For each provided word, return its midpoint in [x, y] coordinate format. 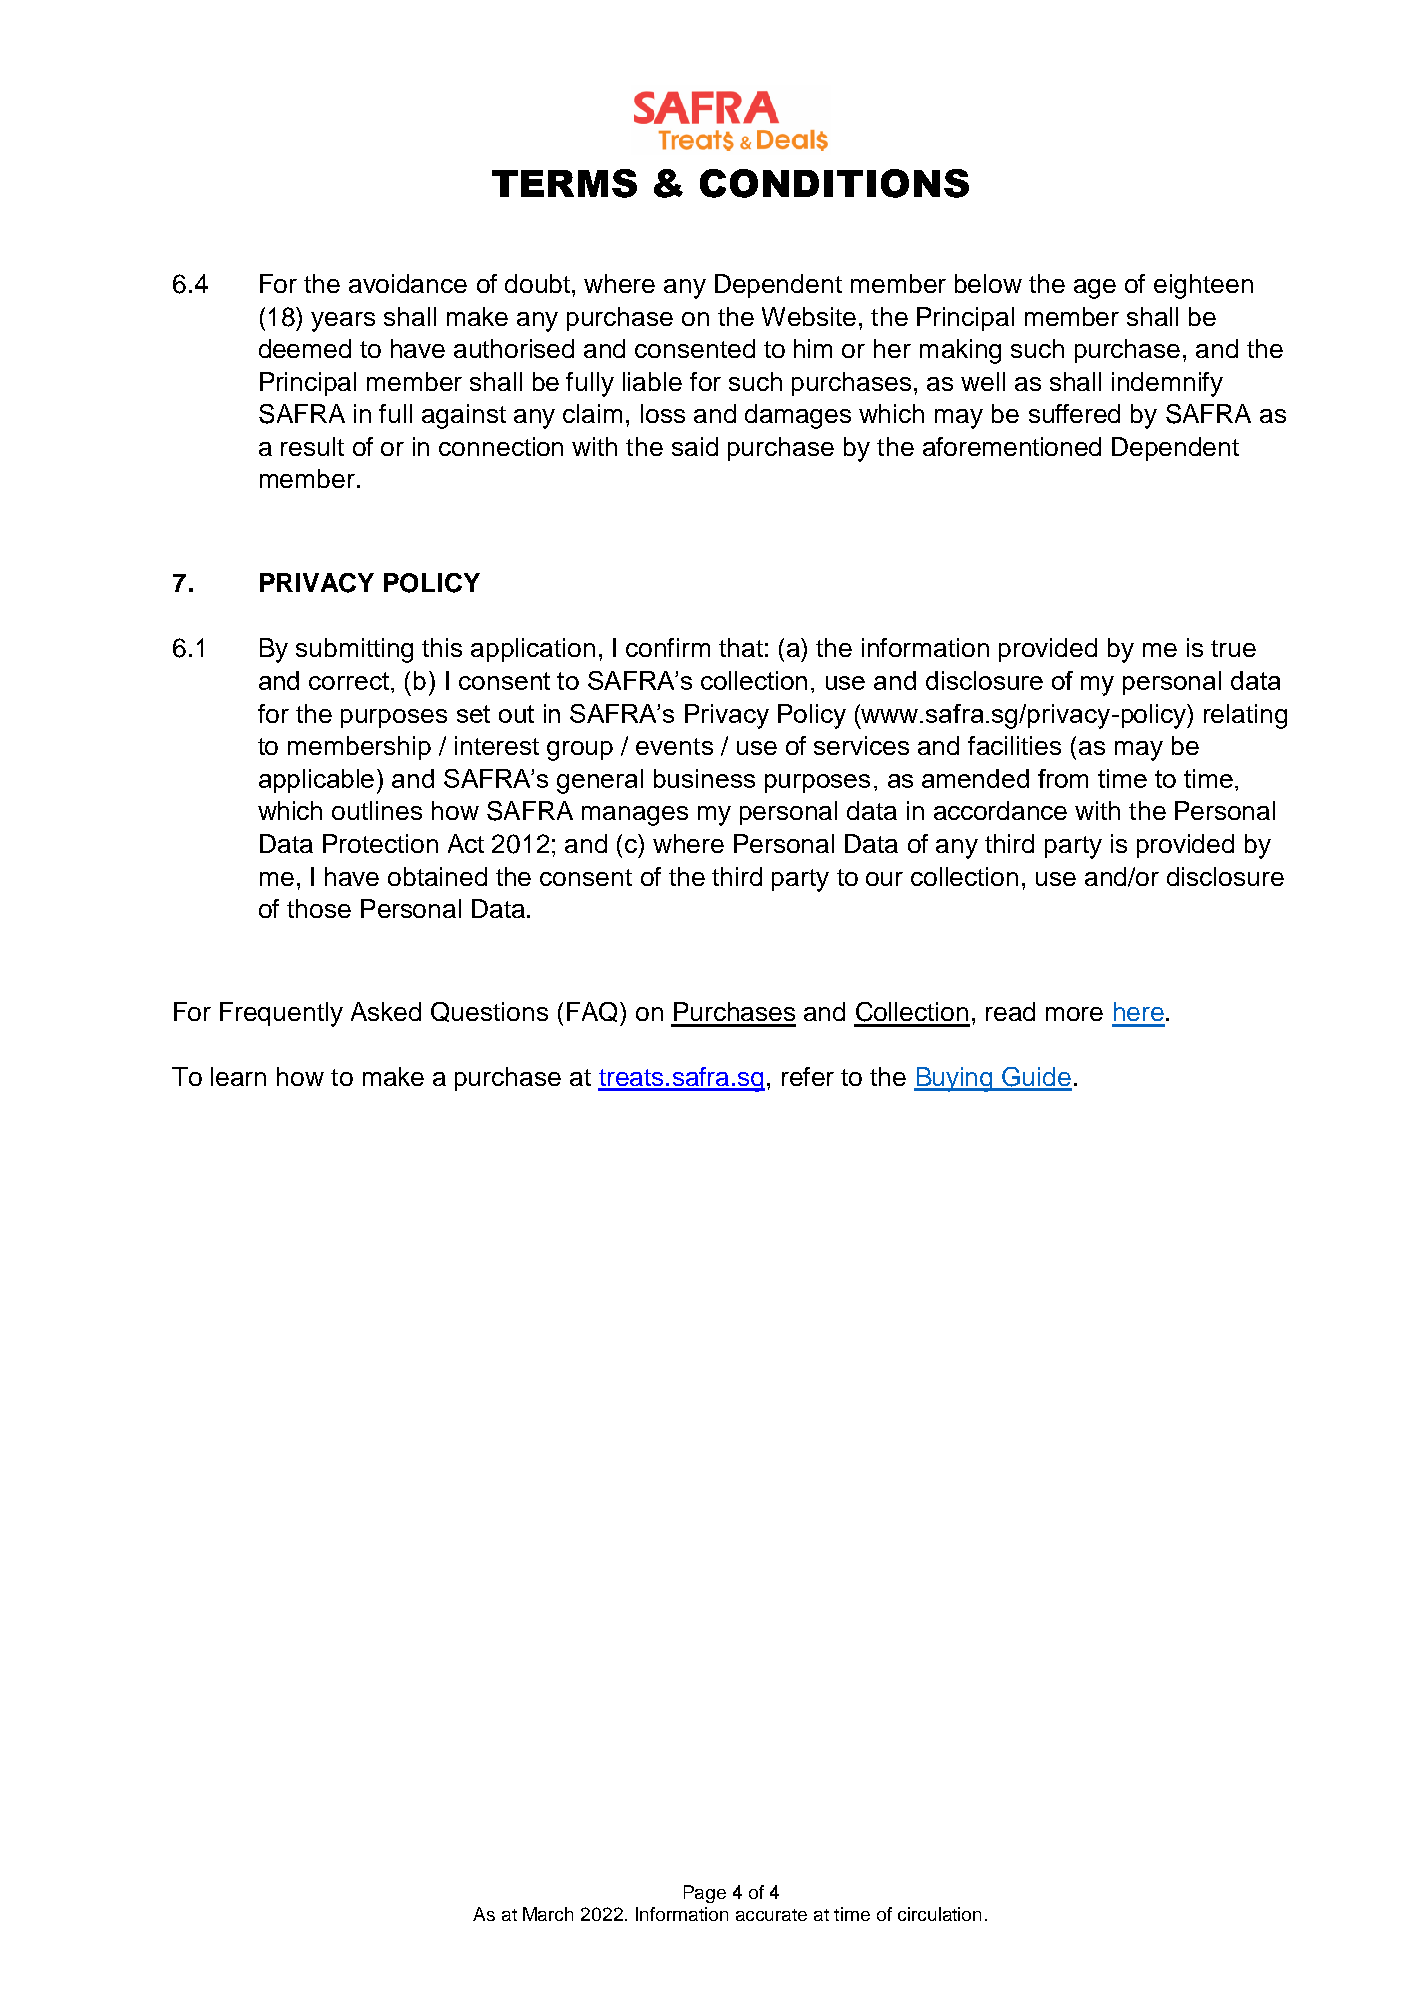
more [1074, 1014]
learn [238, 1076]
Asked [386, 1011]
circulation [939, 1914]
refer [808, 1076]
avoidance [408, 283]
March [548, 1914]
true [1233, 648]
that [741, 647]
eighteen [1203, 286]
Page [705, 1894]
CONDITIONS [834, 183]
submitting [354, 650]
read [1010, 1011]
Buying [955, 1079]
